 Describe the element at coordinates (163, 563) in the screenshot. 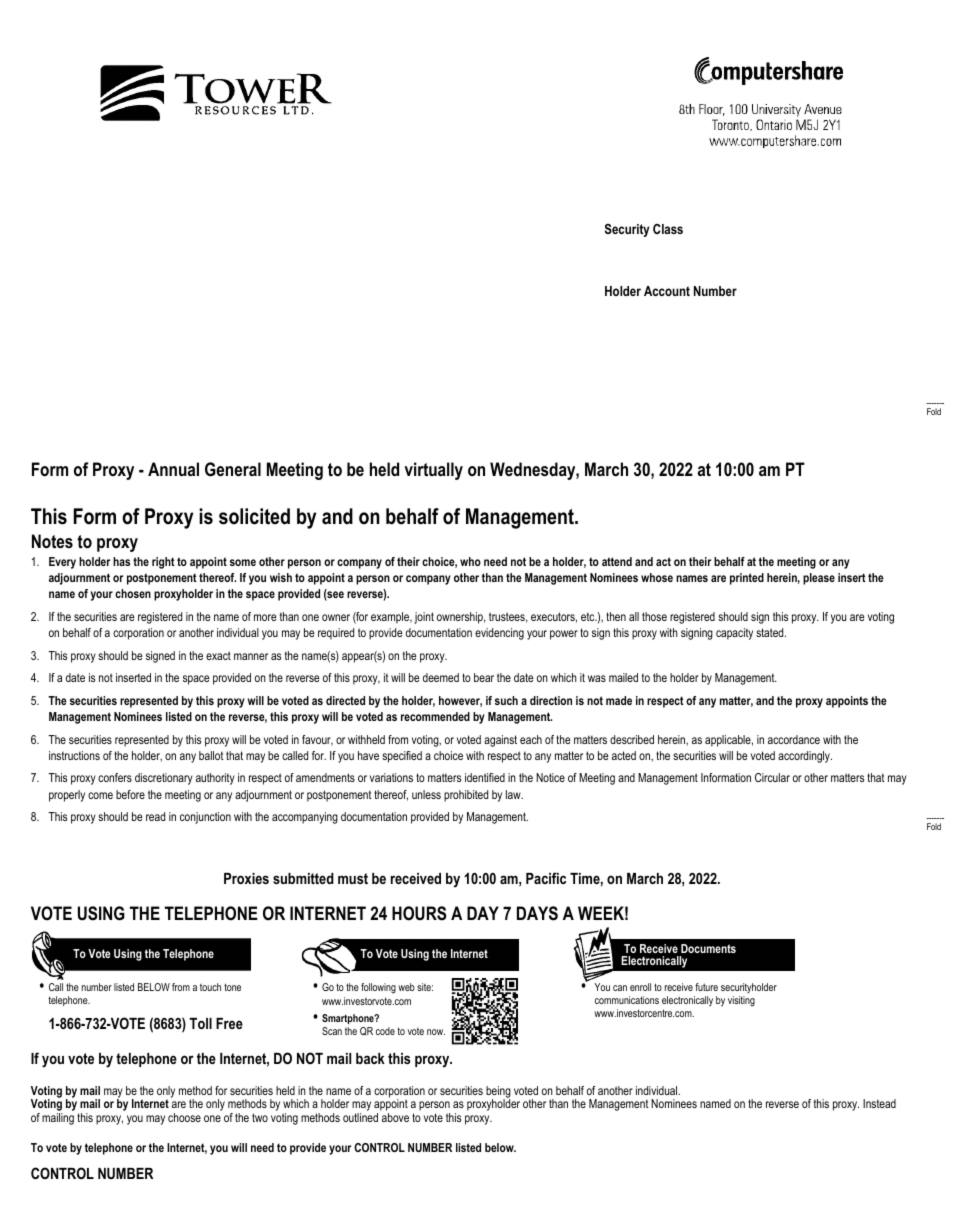

I see `right` at that location.
